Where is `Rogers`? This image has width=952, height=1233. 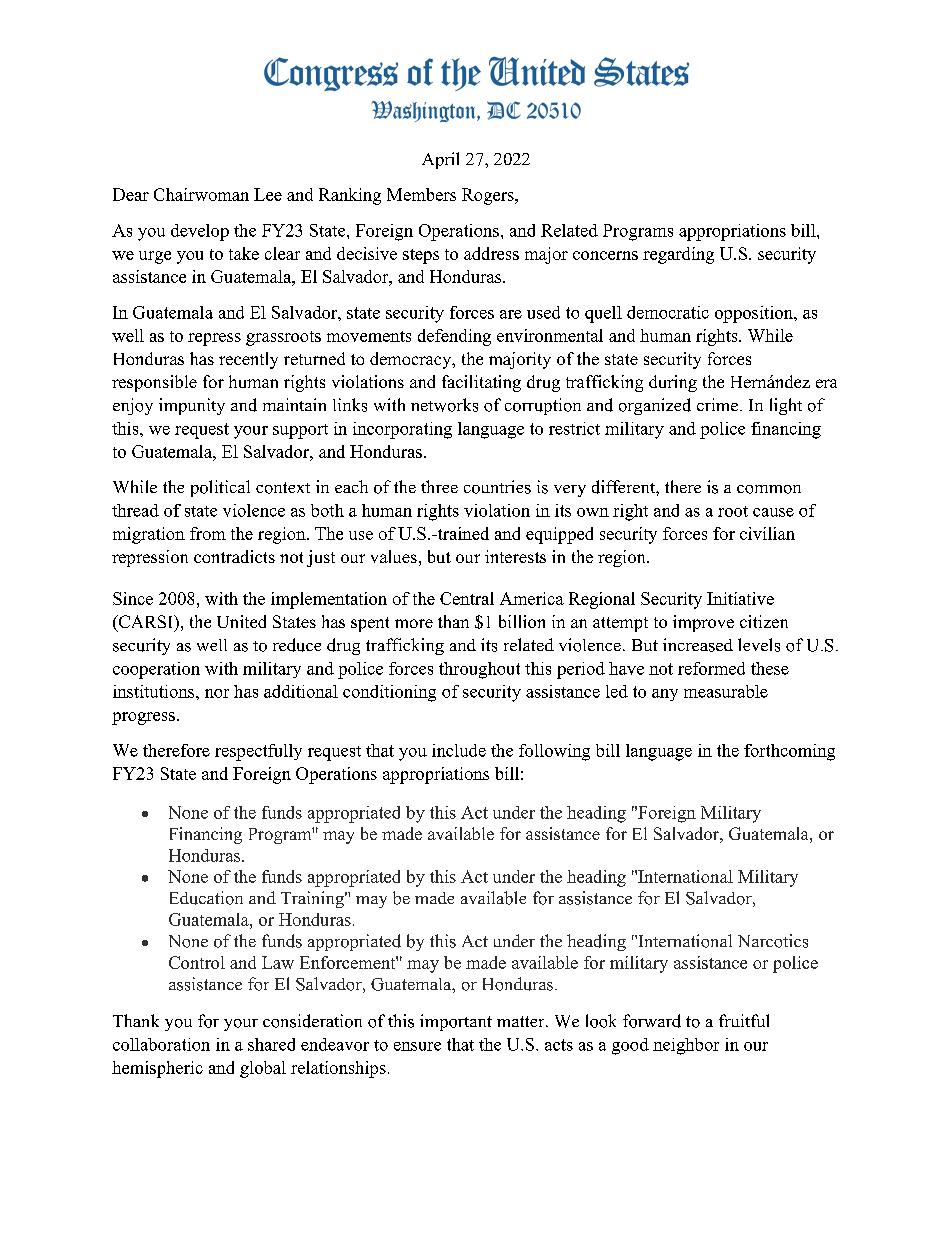
Rogers is located at coordinates (489, 196).
